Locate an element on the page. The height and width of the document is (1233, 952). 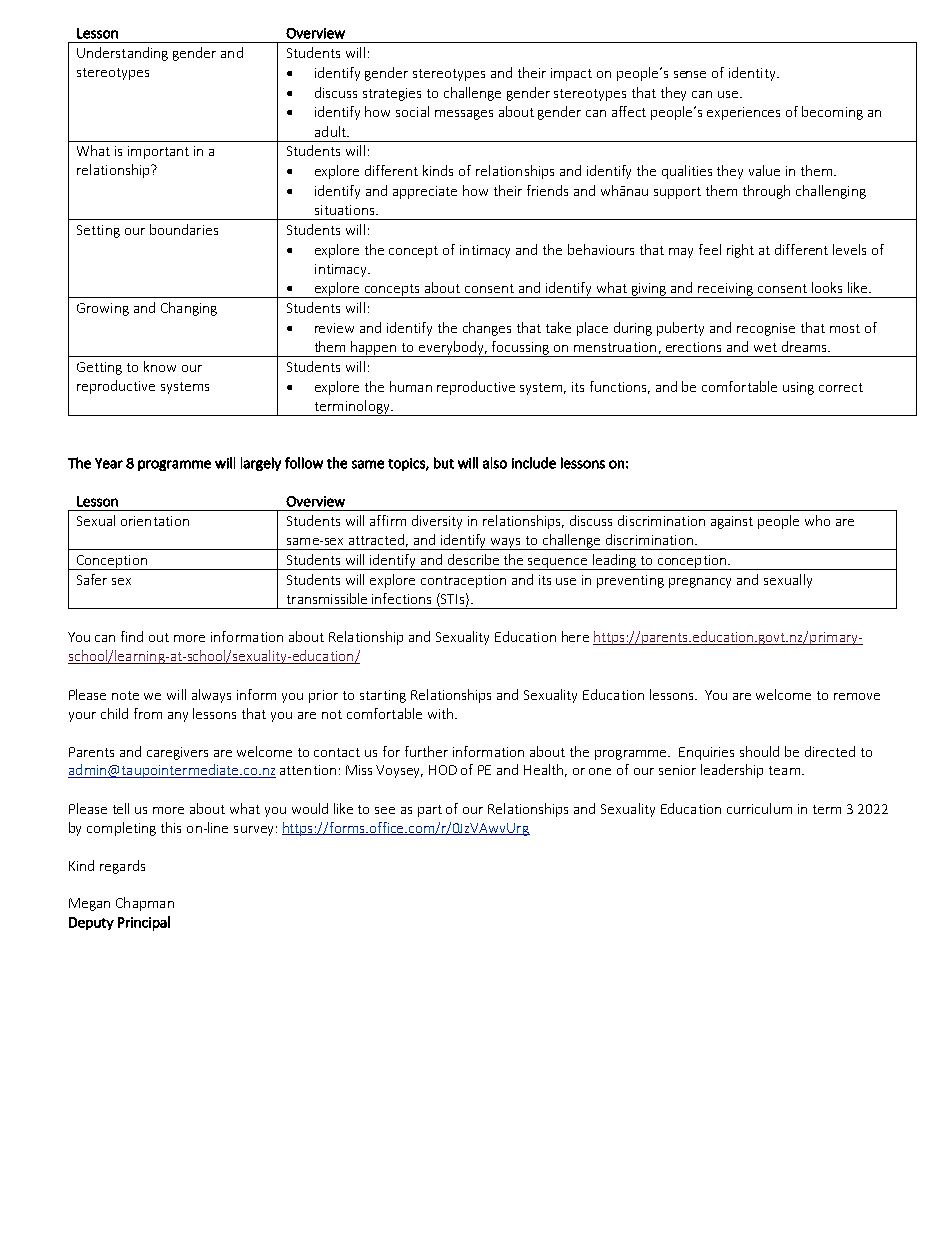
Chapman is located at coordinates (145, 904).
